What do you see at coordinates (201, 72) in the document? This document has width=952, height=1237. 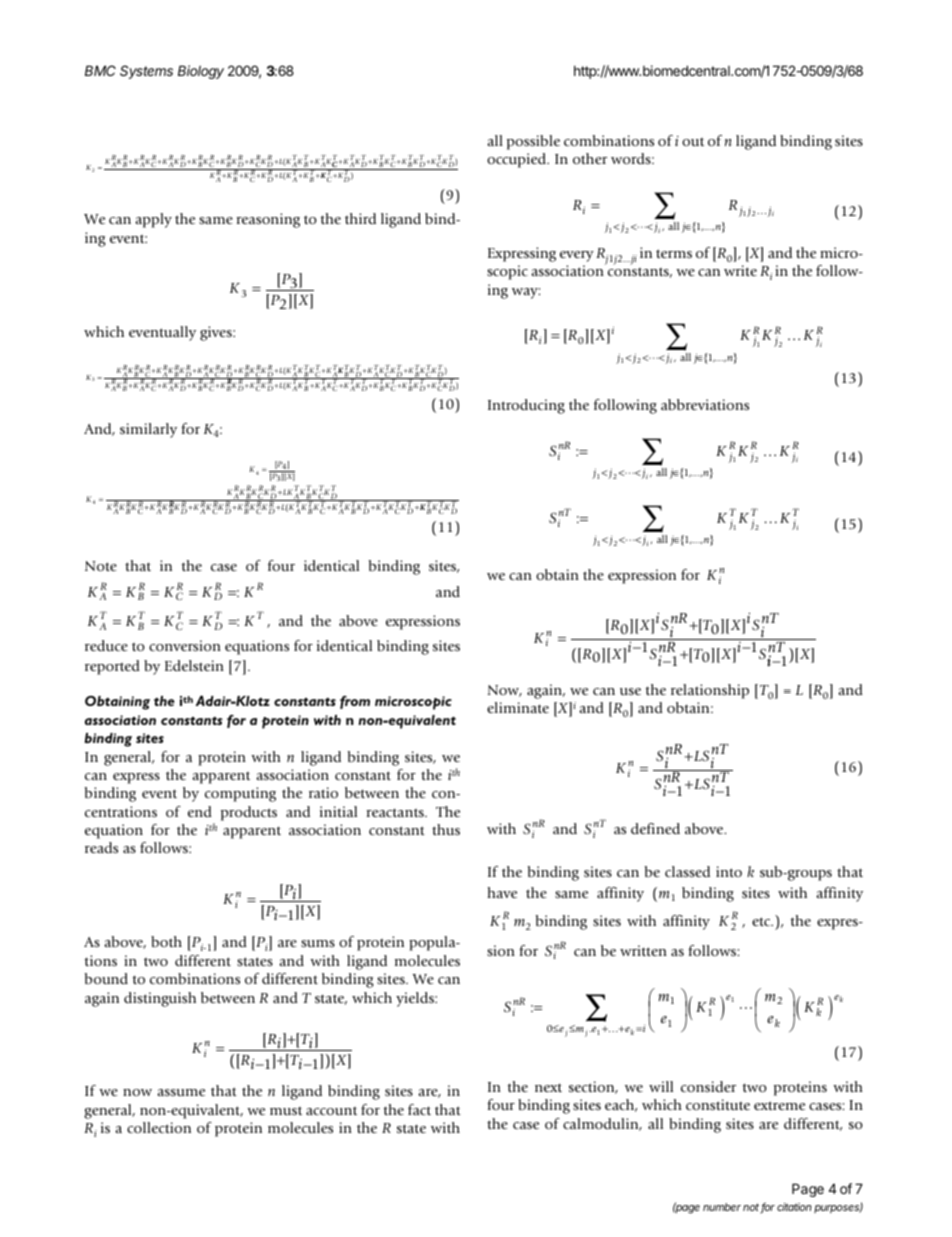 I see `Biology` at bounding box center [201, 72].
